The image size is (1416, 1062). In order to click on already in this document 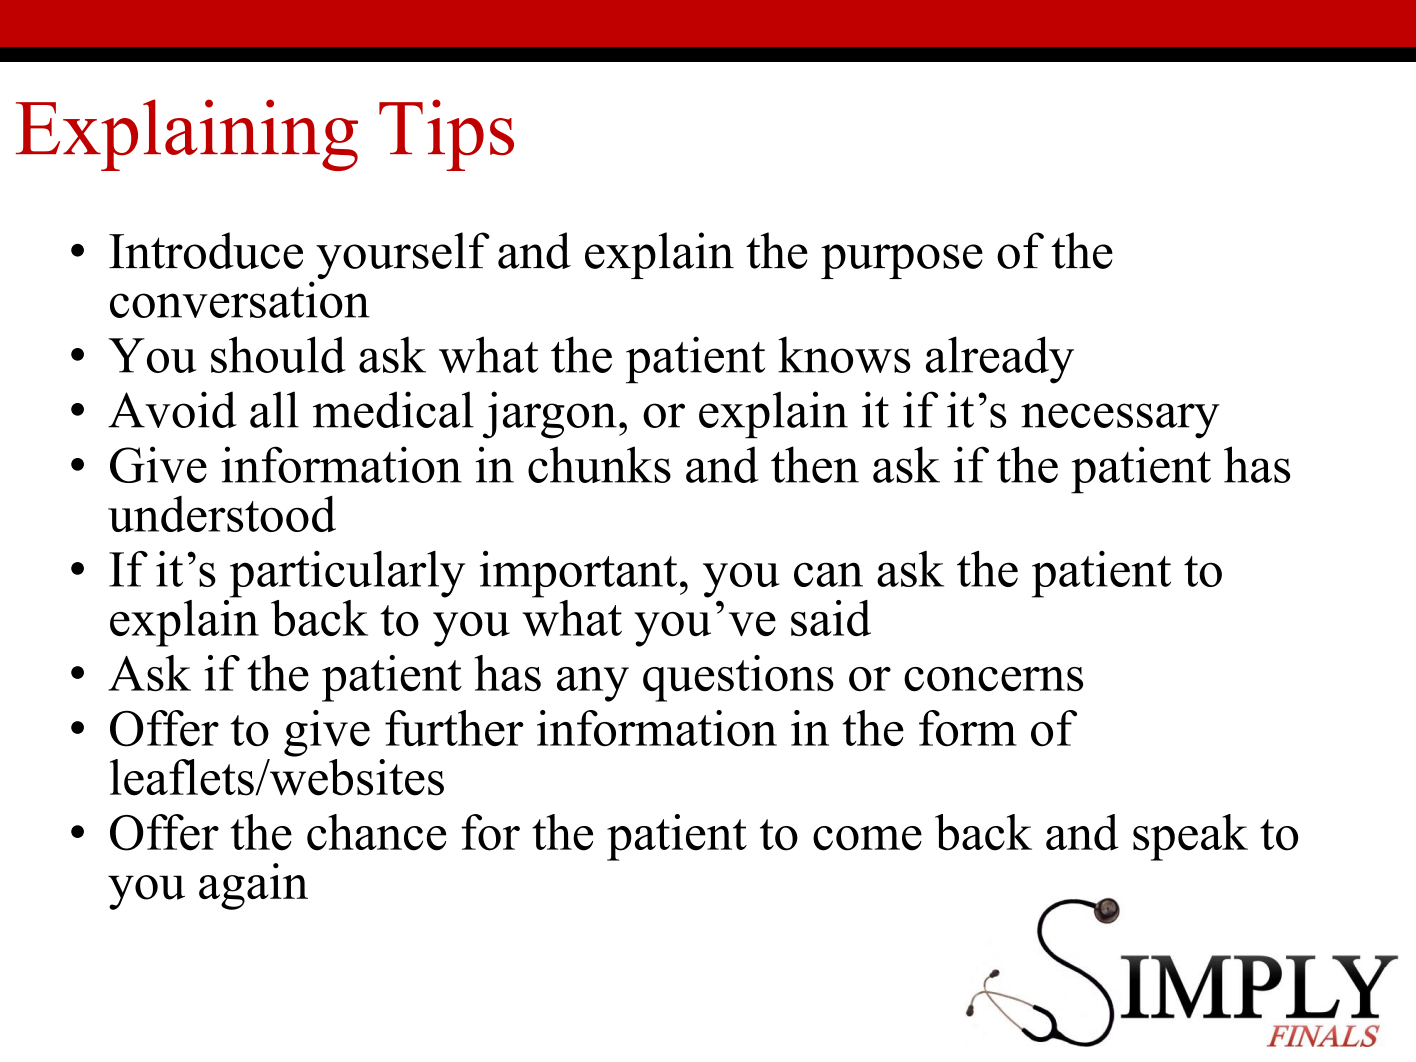, I will do `click(1000, 360)`.
